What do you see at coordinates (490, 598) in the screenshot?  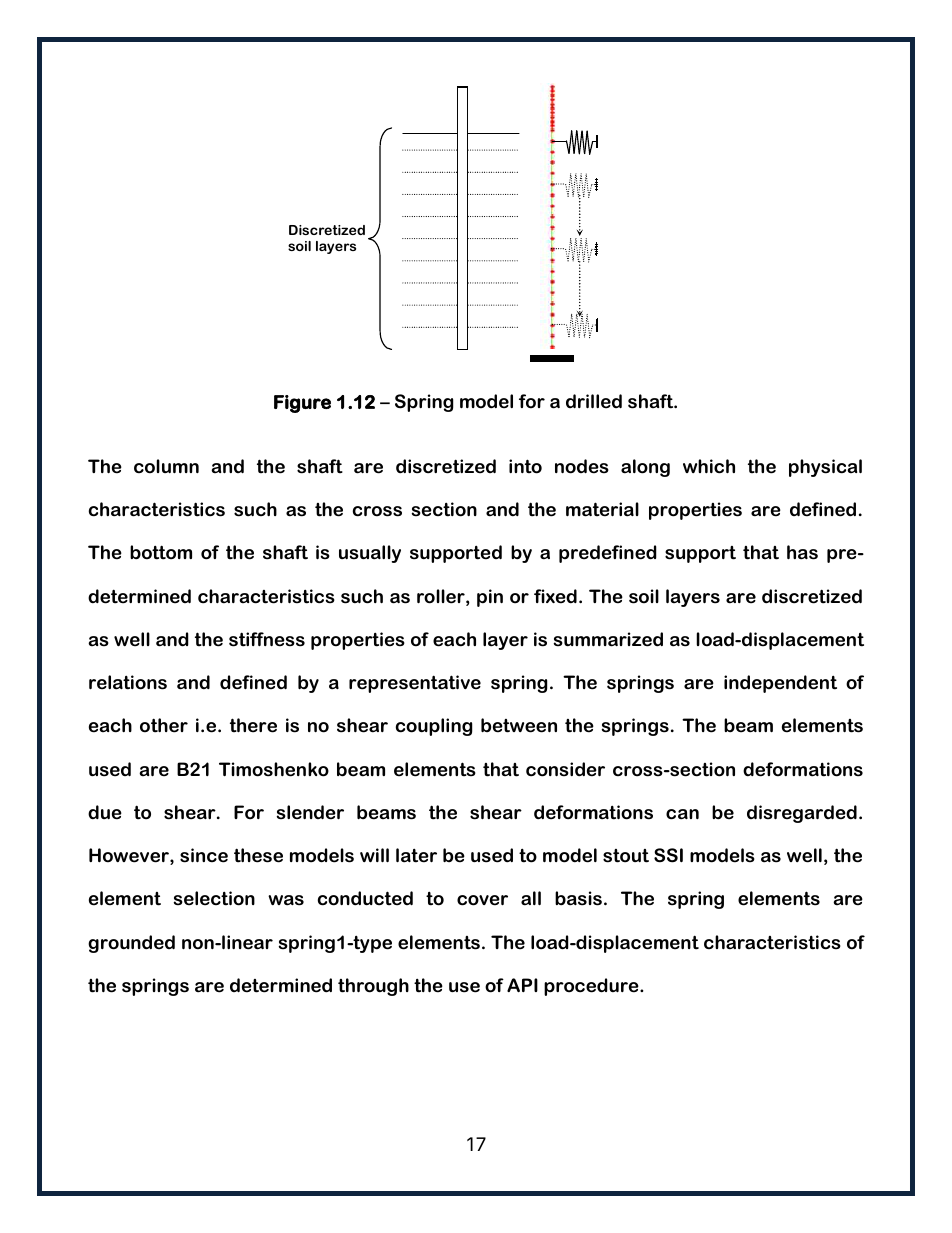 I see `pin` at bounding box center [490, 598].
